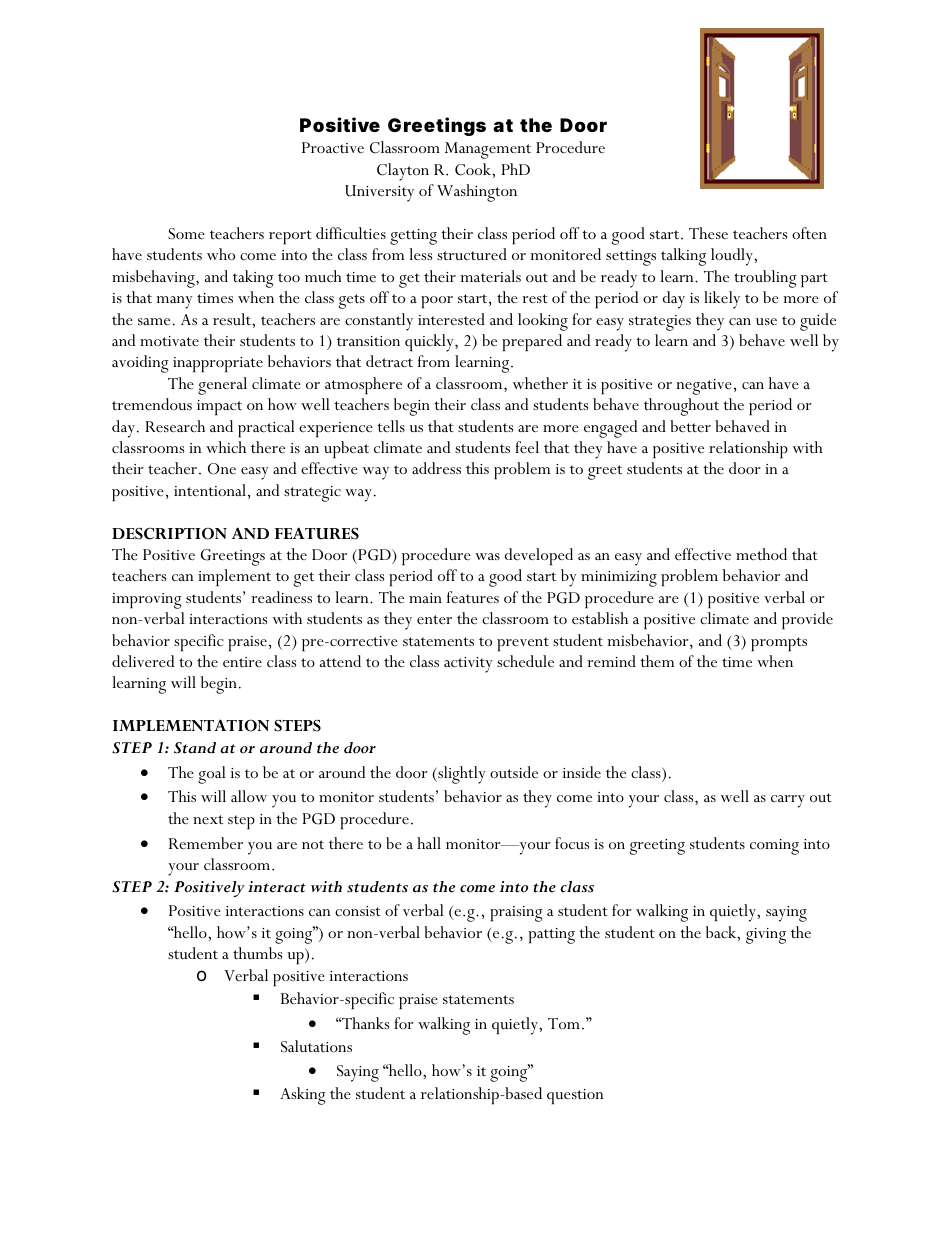  I want to click on question, so click(575, 1096).
